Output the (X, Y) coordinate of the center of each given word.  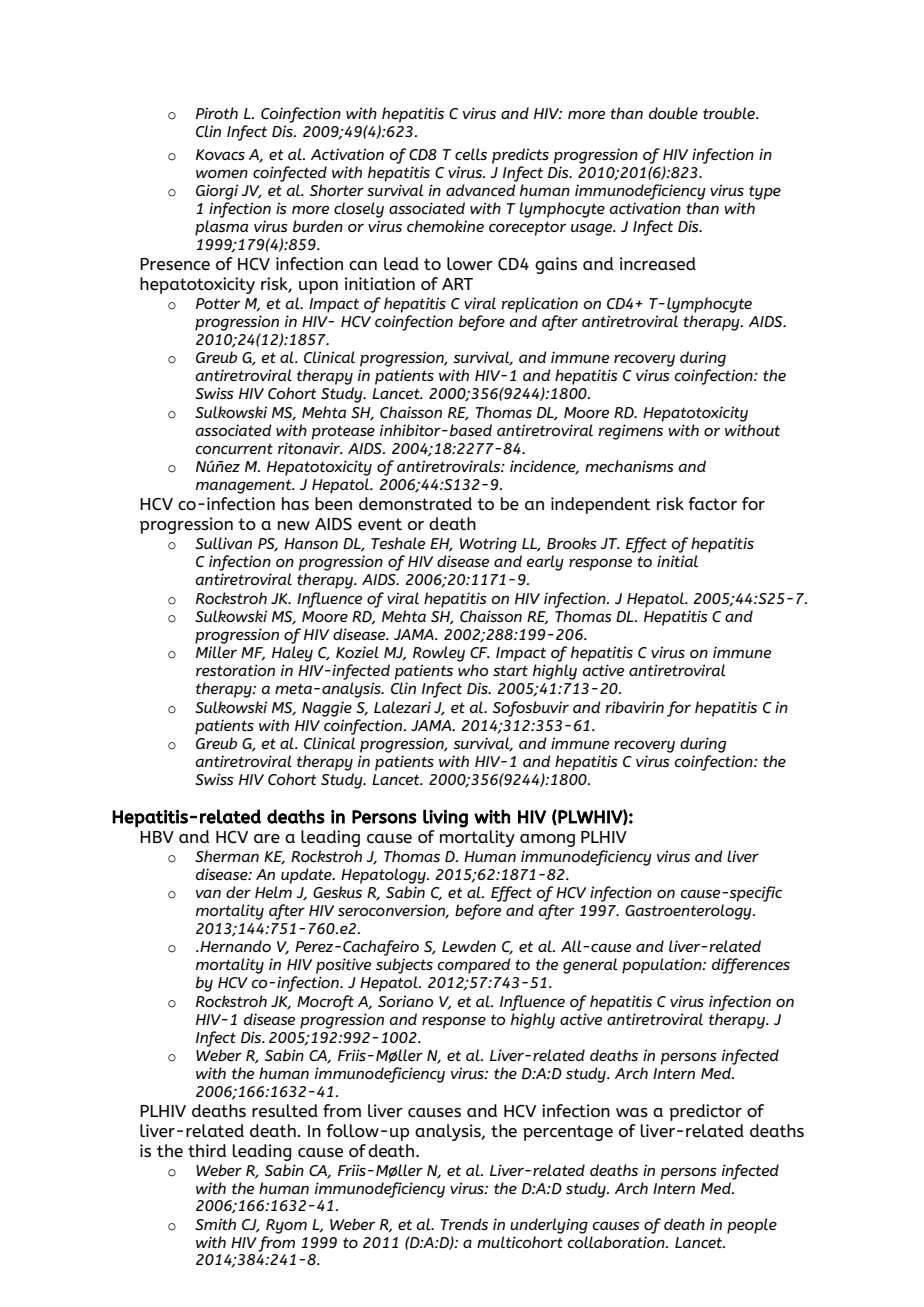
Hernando (234, 946)
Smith (215, 1224)
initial (677, 561)
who (473, 670)
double (673, 113)
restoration (235, 670)
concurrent (234, 448)
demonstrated (415, 504)
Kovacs (220, 154)
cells (471, 154)
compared (474, 966)
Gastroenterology (689, 912)
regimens (630, 432)
